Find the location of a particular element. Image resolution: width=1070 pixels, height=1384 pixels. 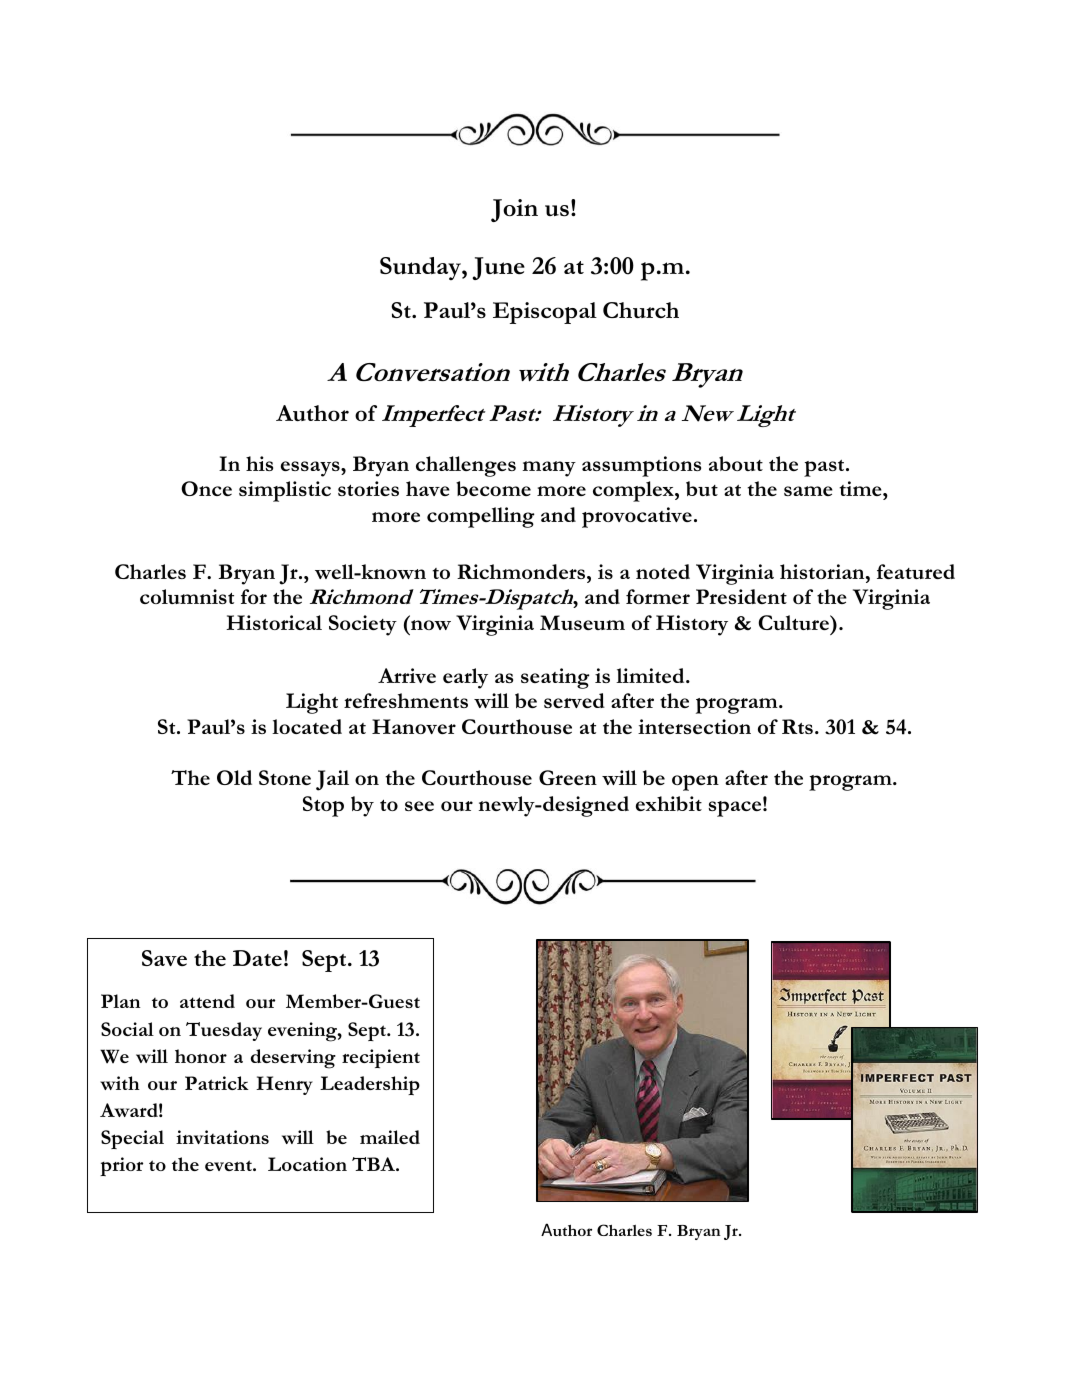

June is located at coordinates (499, 268).
